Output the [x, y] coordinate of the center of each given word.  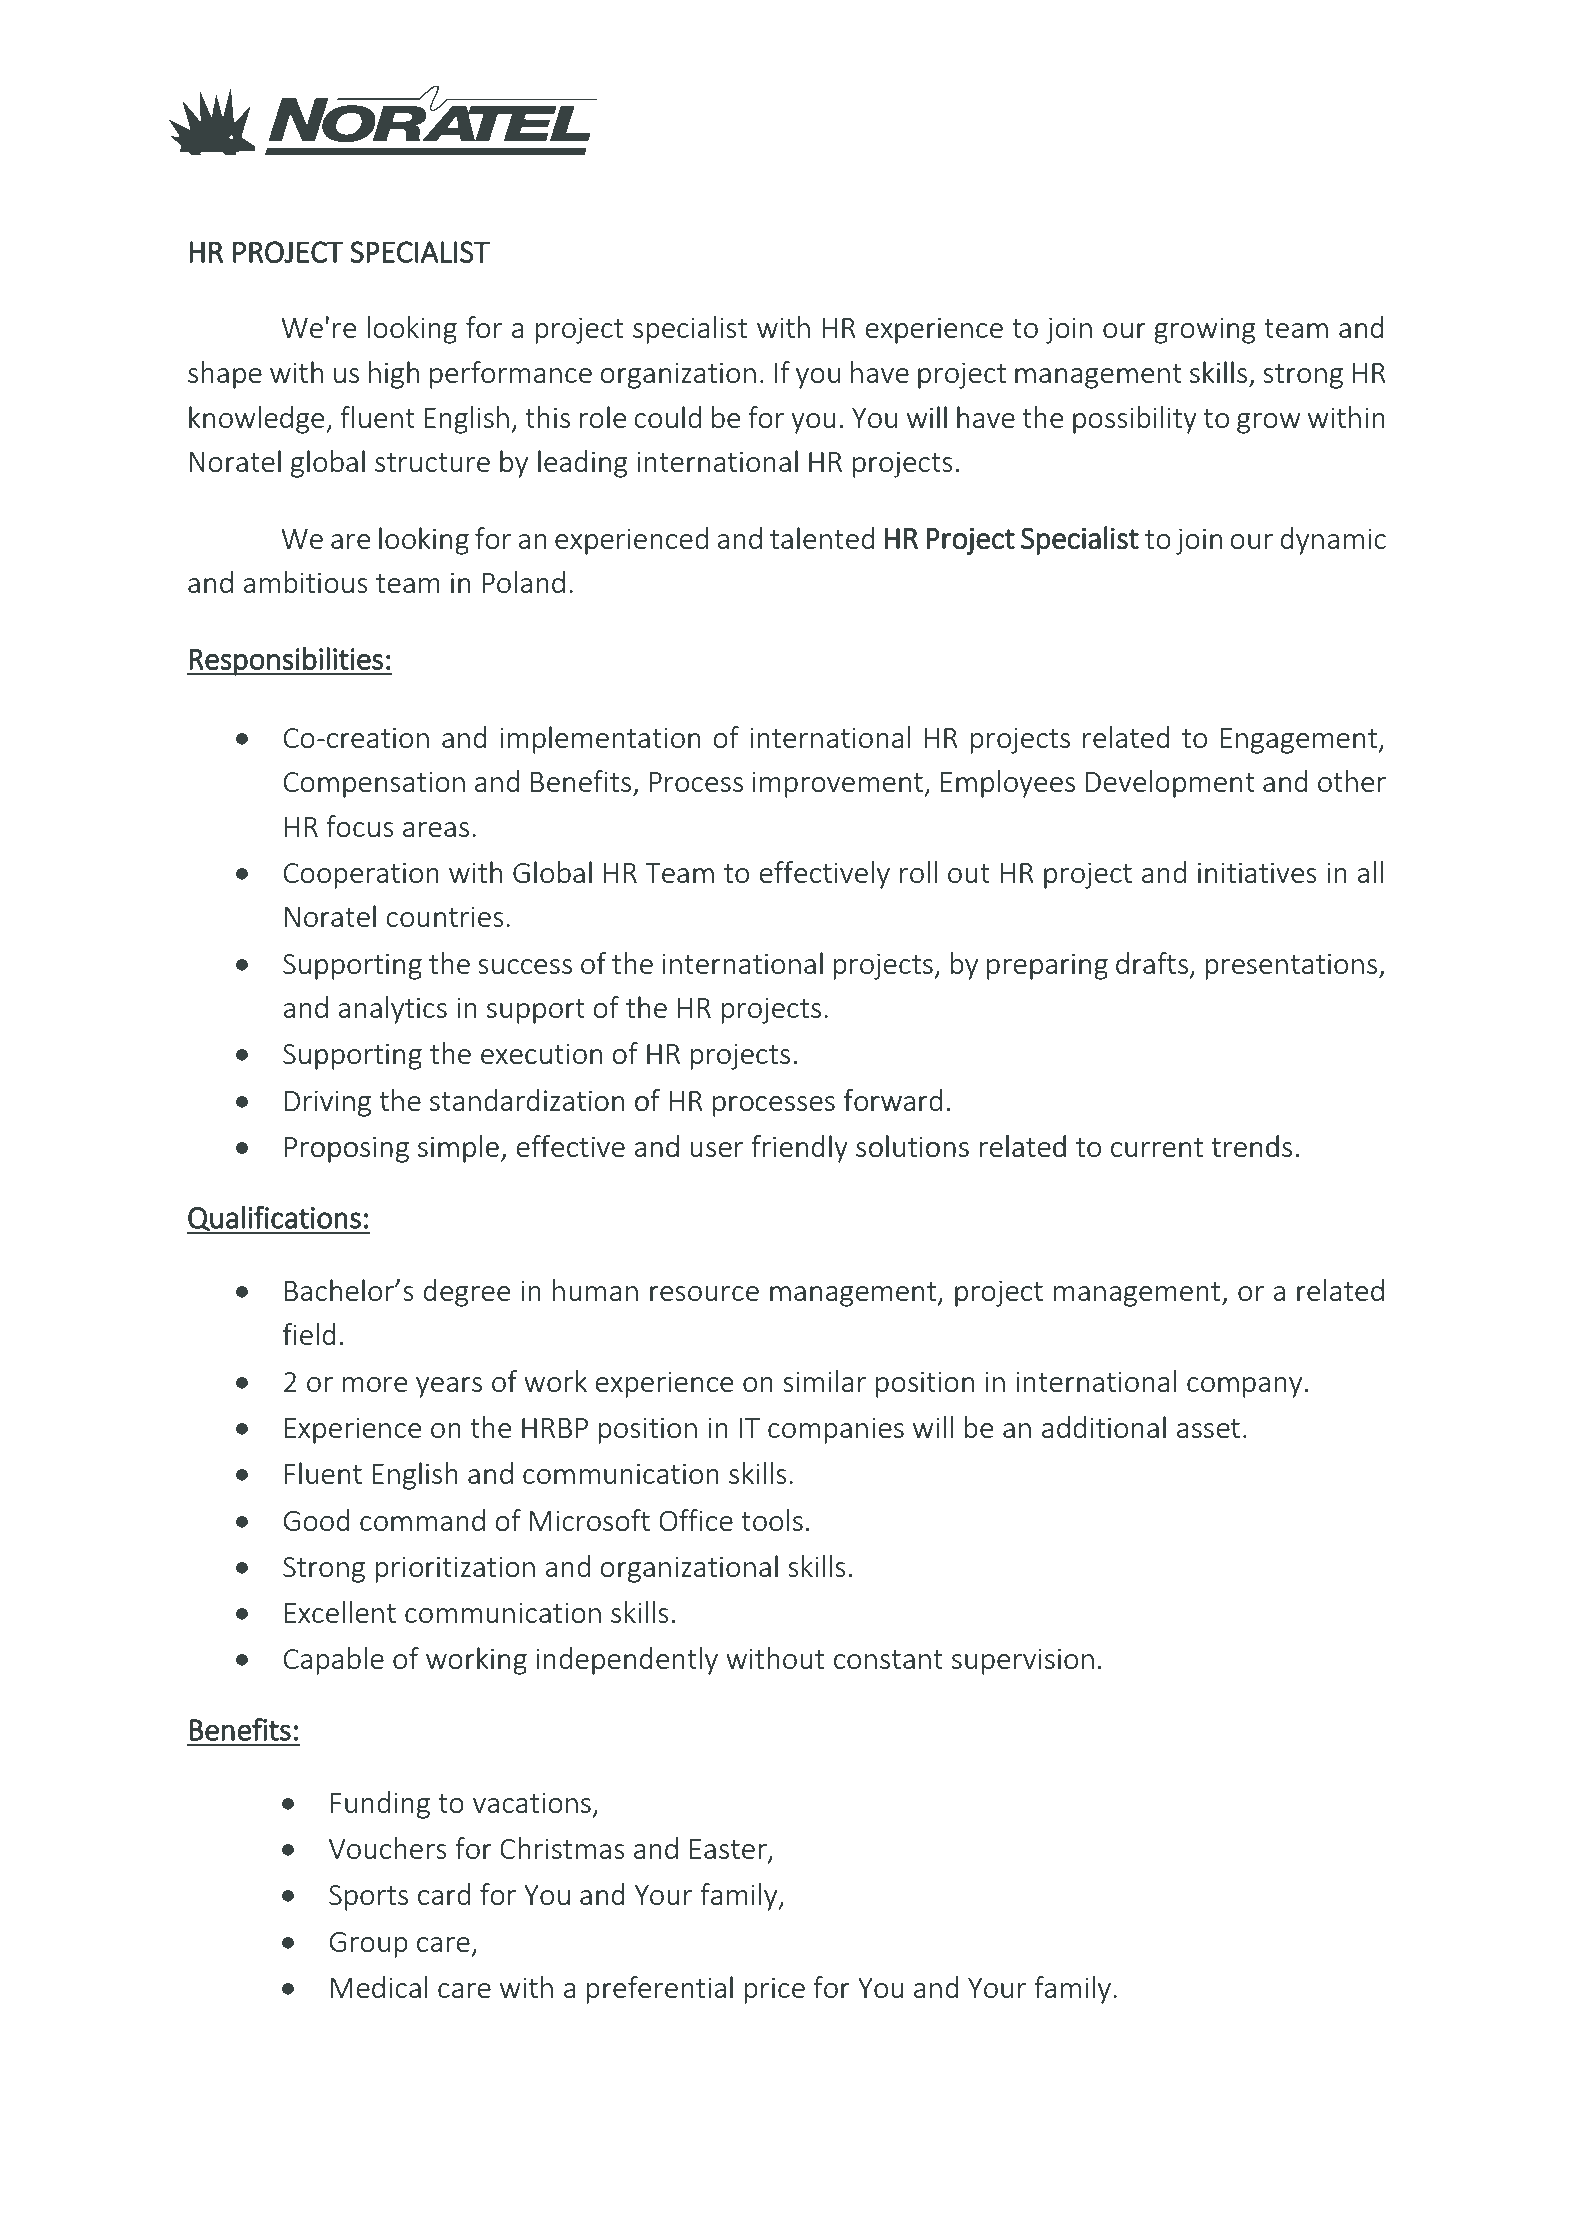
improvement [839, 784]
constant [888, 1659]
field [309, 1334]
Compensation [374, 784]
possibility [1135, 420]
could [667, 417]
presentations [1291, 966]
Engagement [1299, 741]
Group [368, 1945]
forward [893, 1100]
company [1244, 1387]
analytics [393, 1010]
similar [824, 1381]
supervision [1023, 1661]
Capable [334, 1661]
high [394, 375]
